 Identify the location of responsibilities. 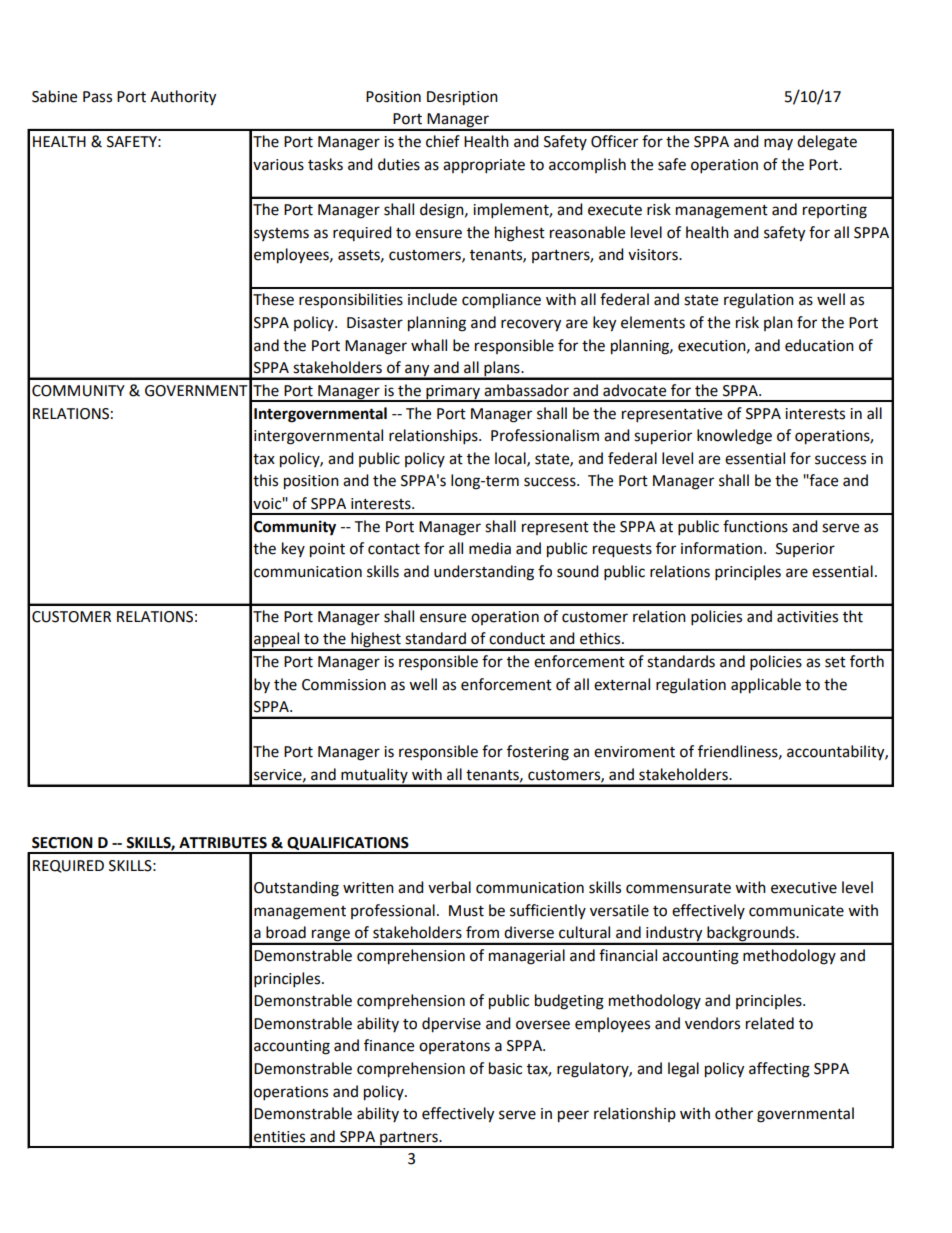
(351, 301).
